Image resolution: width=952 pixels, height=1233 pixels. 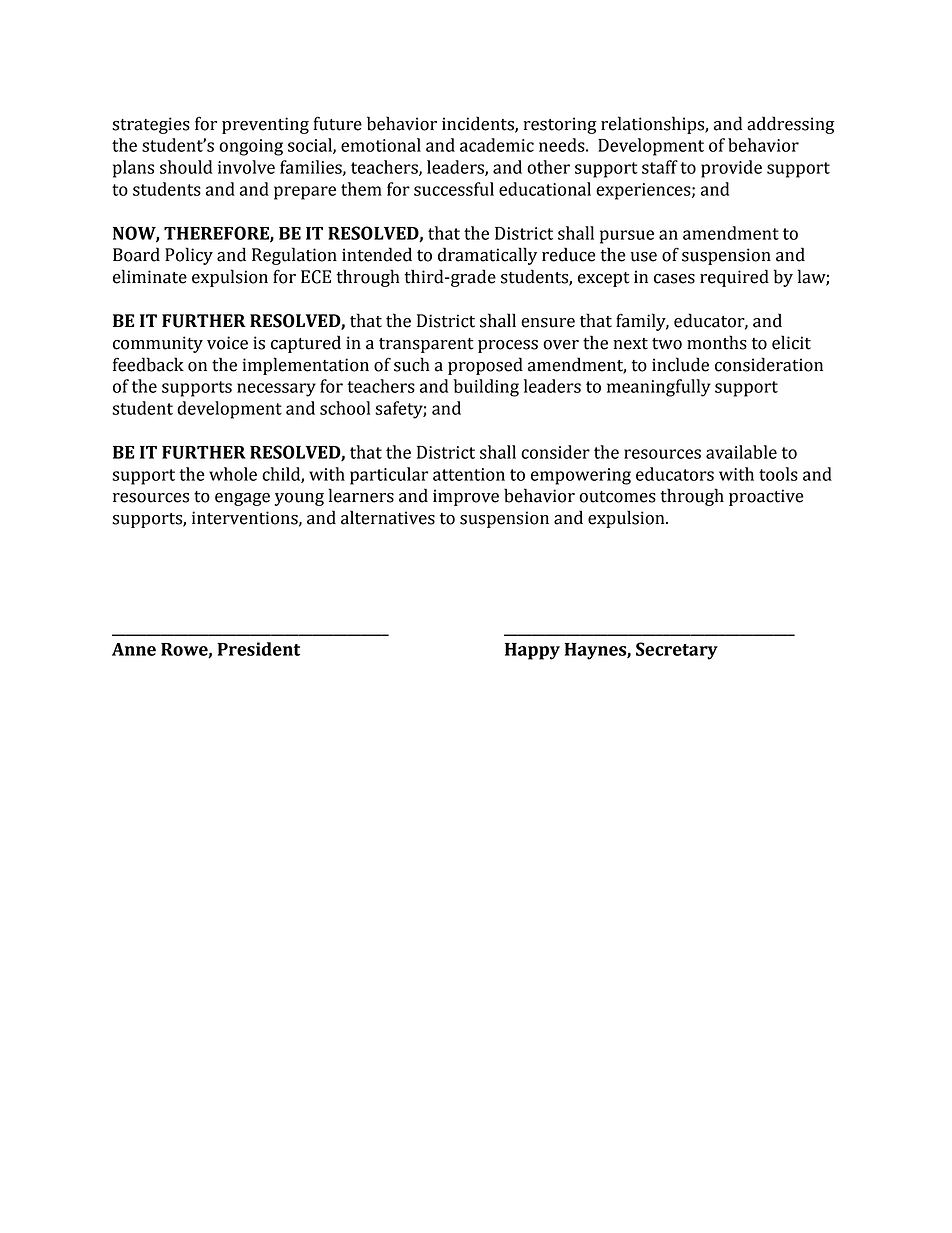 What do you see at coordinates (259, 649) in the page?
I see `President` at bounding box center [259, 649].
